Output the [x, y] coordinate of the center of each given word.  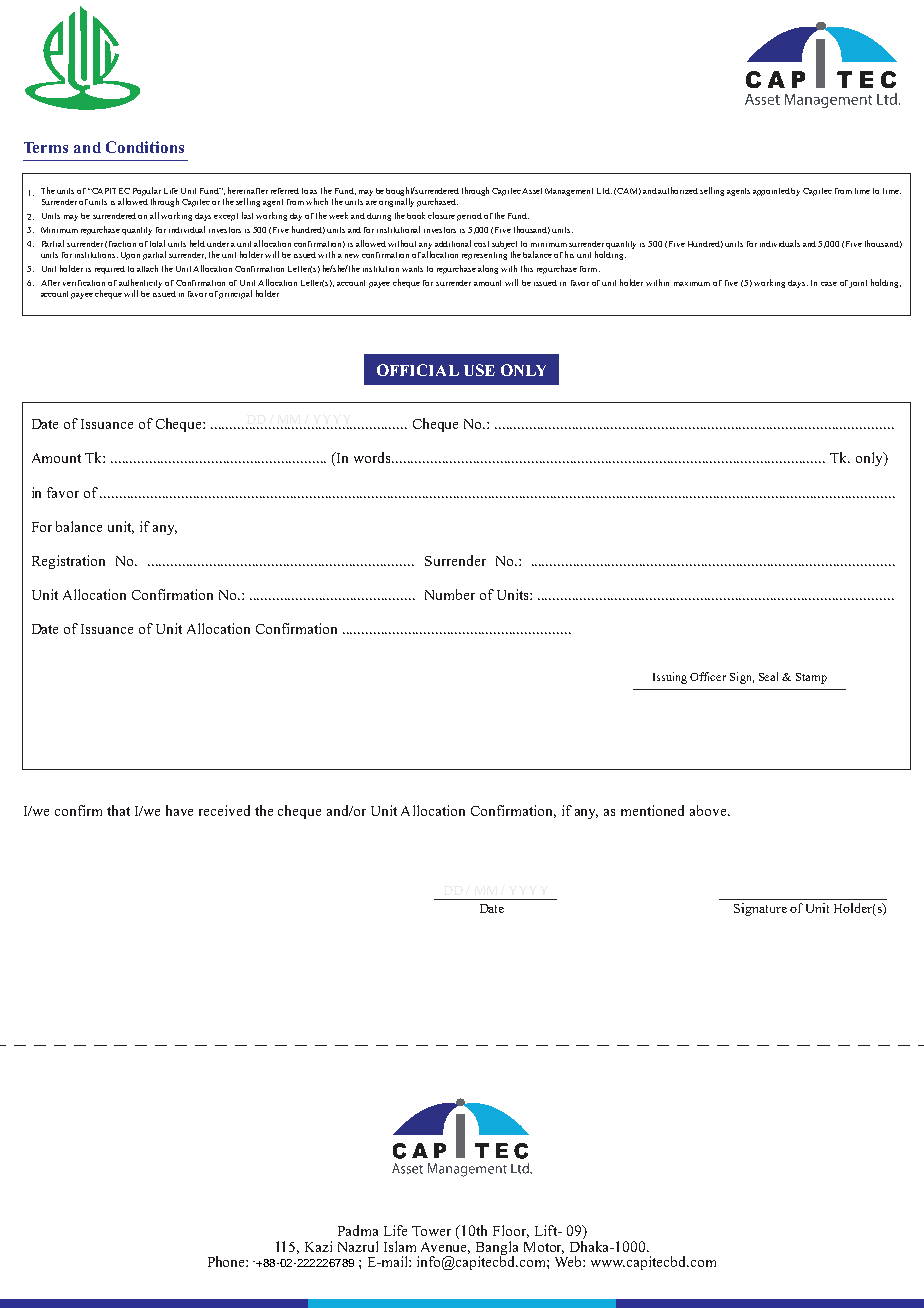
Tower [431, 1231]
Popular [147, 193]
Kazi [318, 1246]
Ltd [604, 191]
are [371, 203]
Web [569, 1261]
